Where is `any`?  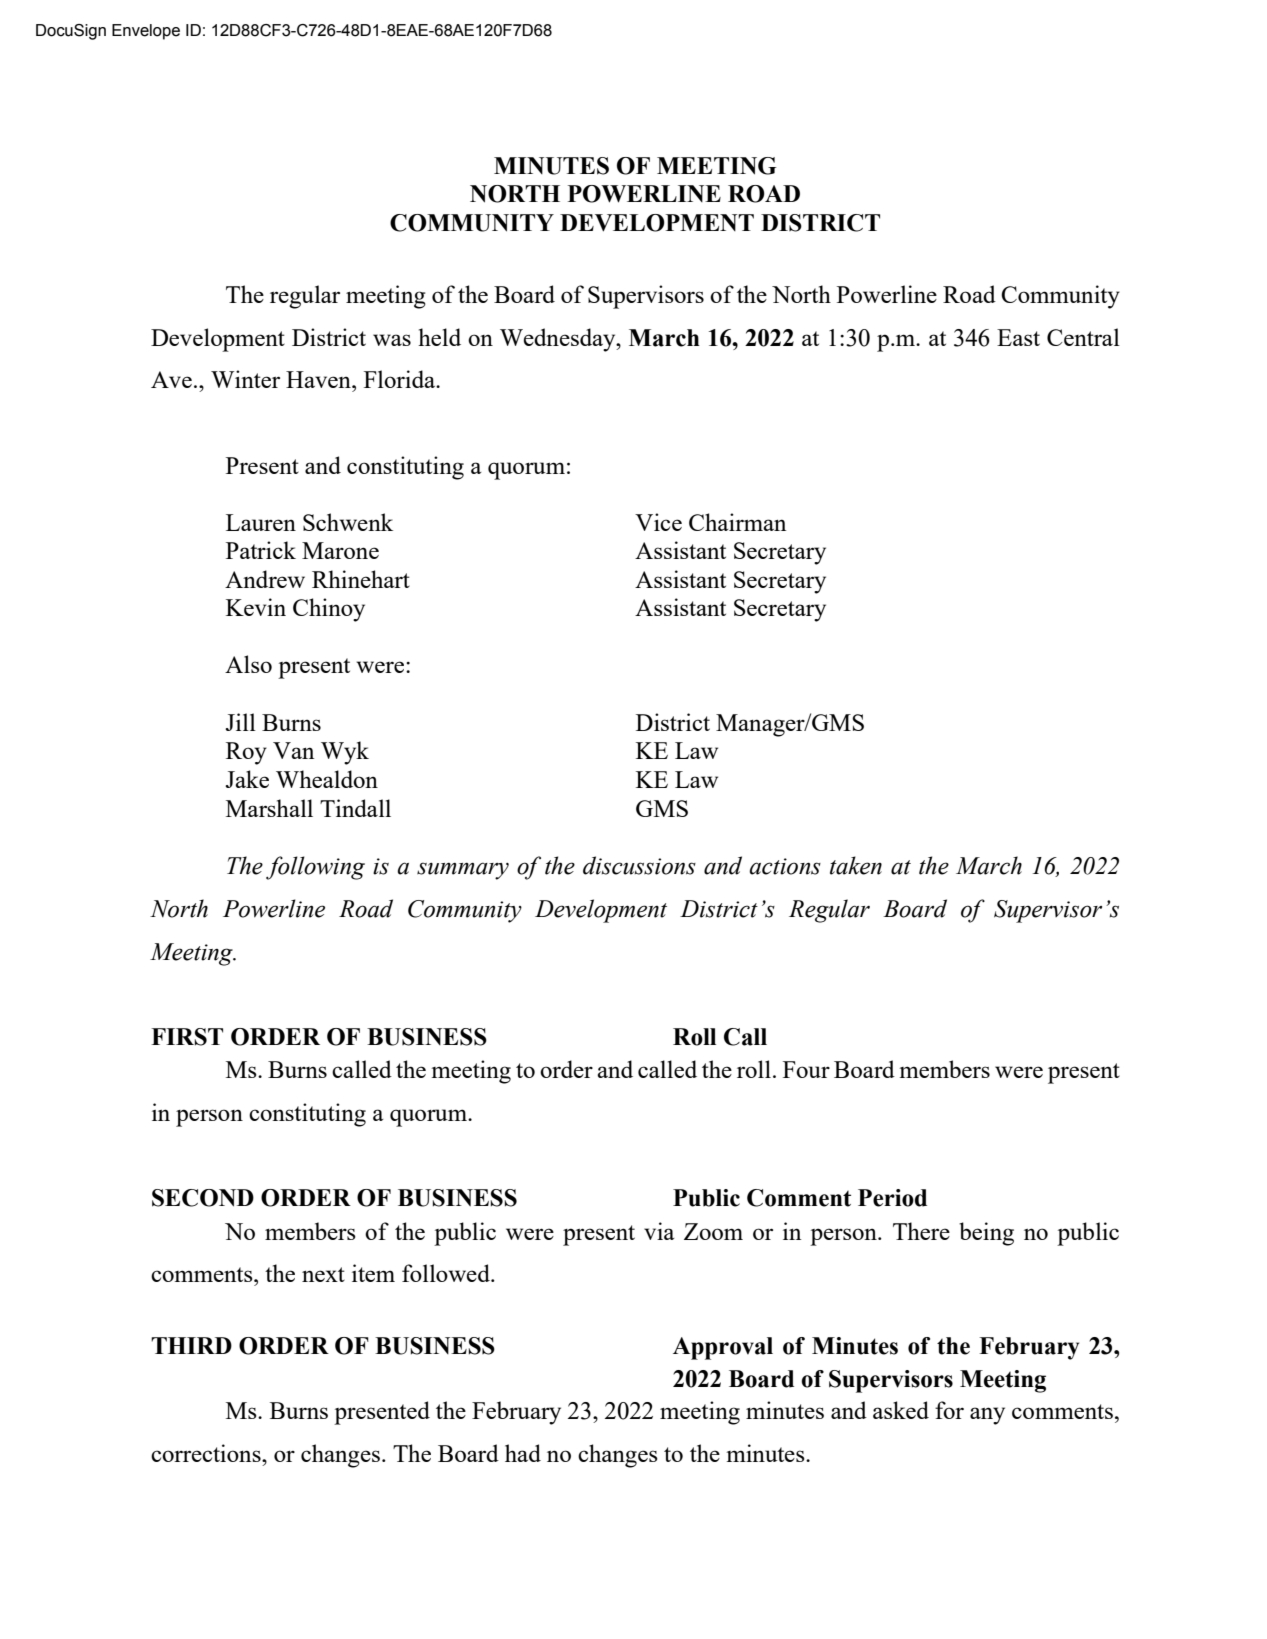 any is located at coordinates (987, 1416).
